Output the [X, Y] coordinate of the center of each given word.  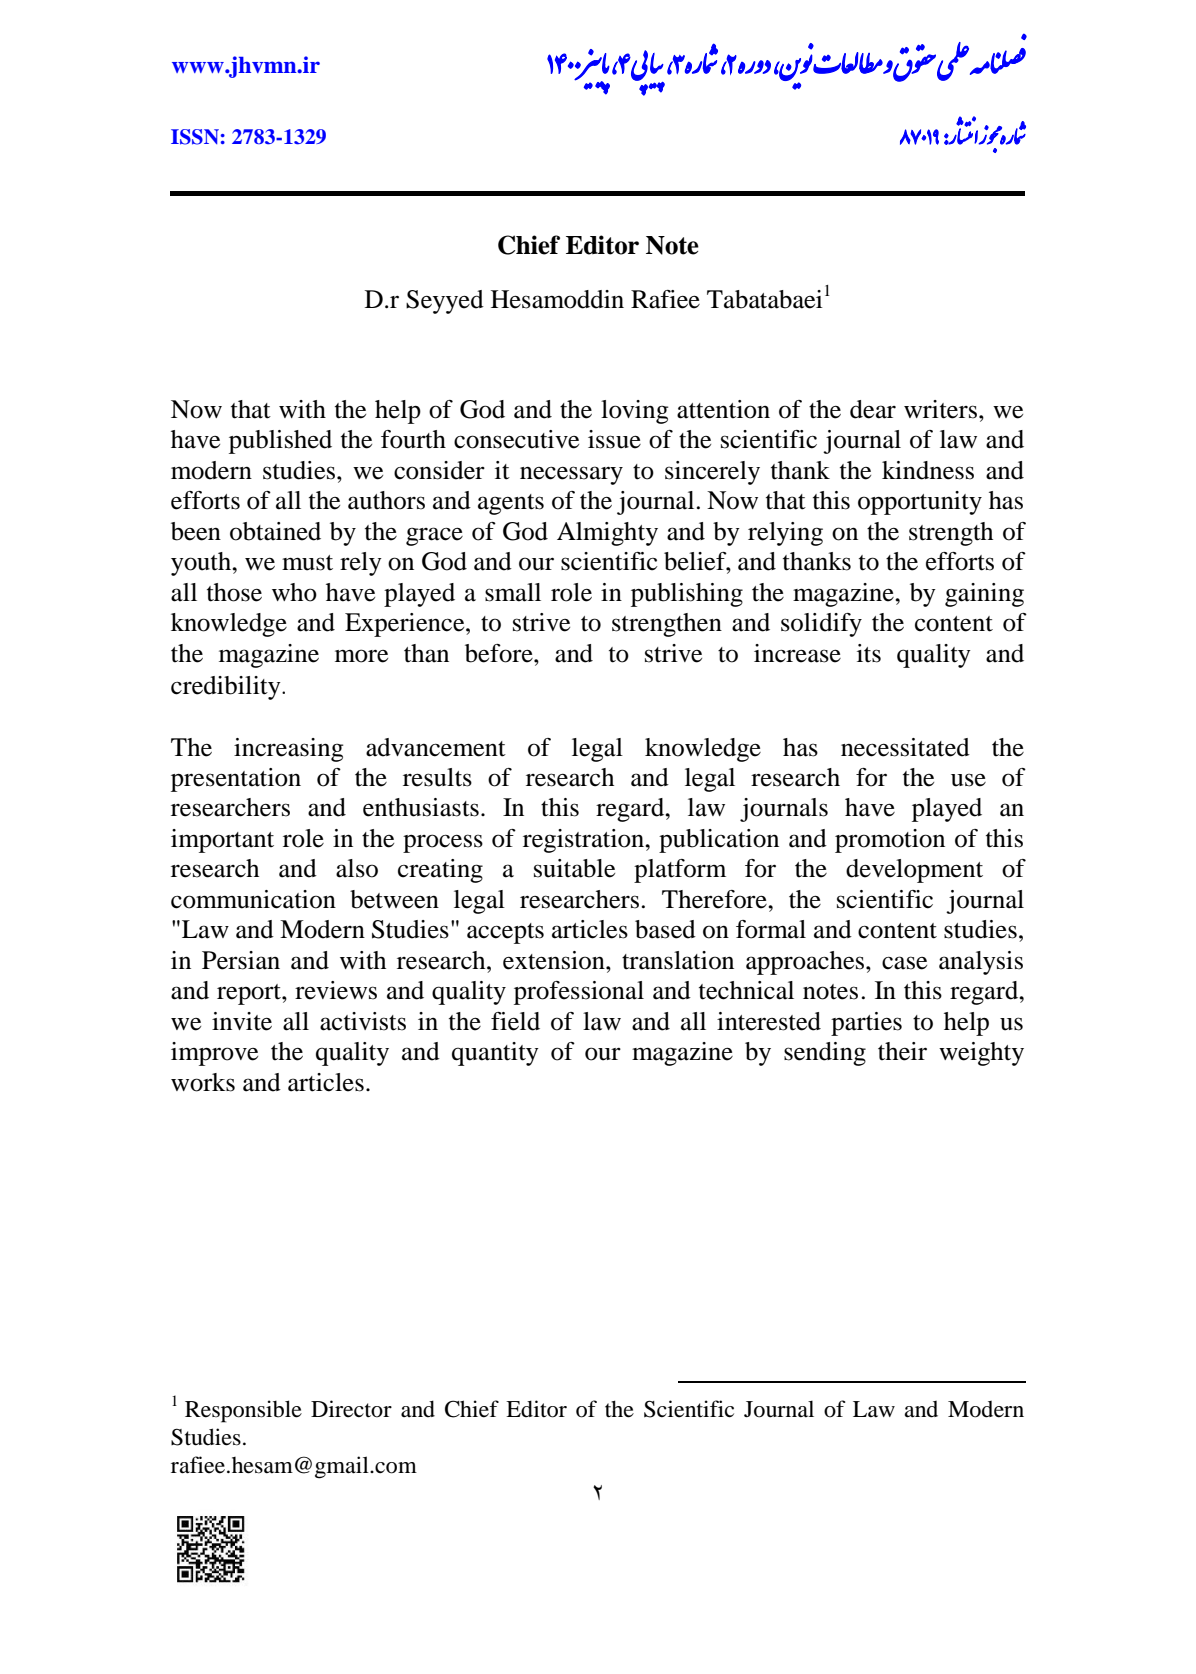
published [280, 442]
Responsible [243, 1411]
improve [214, 1054]
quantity [495, 1054]
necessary [571, 475]
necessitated [905, 747]
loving [634, 412]
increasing [288, 750]
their [902, 1051]
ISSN [195, 137]
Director [351, 1409]
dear [873, 409]
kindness [928, 470]
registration [585, 841]
